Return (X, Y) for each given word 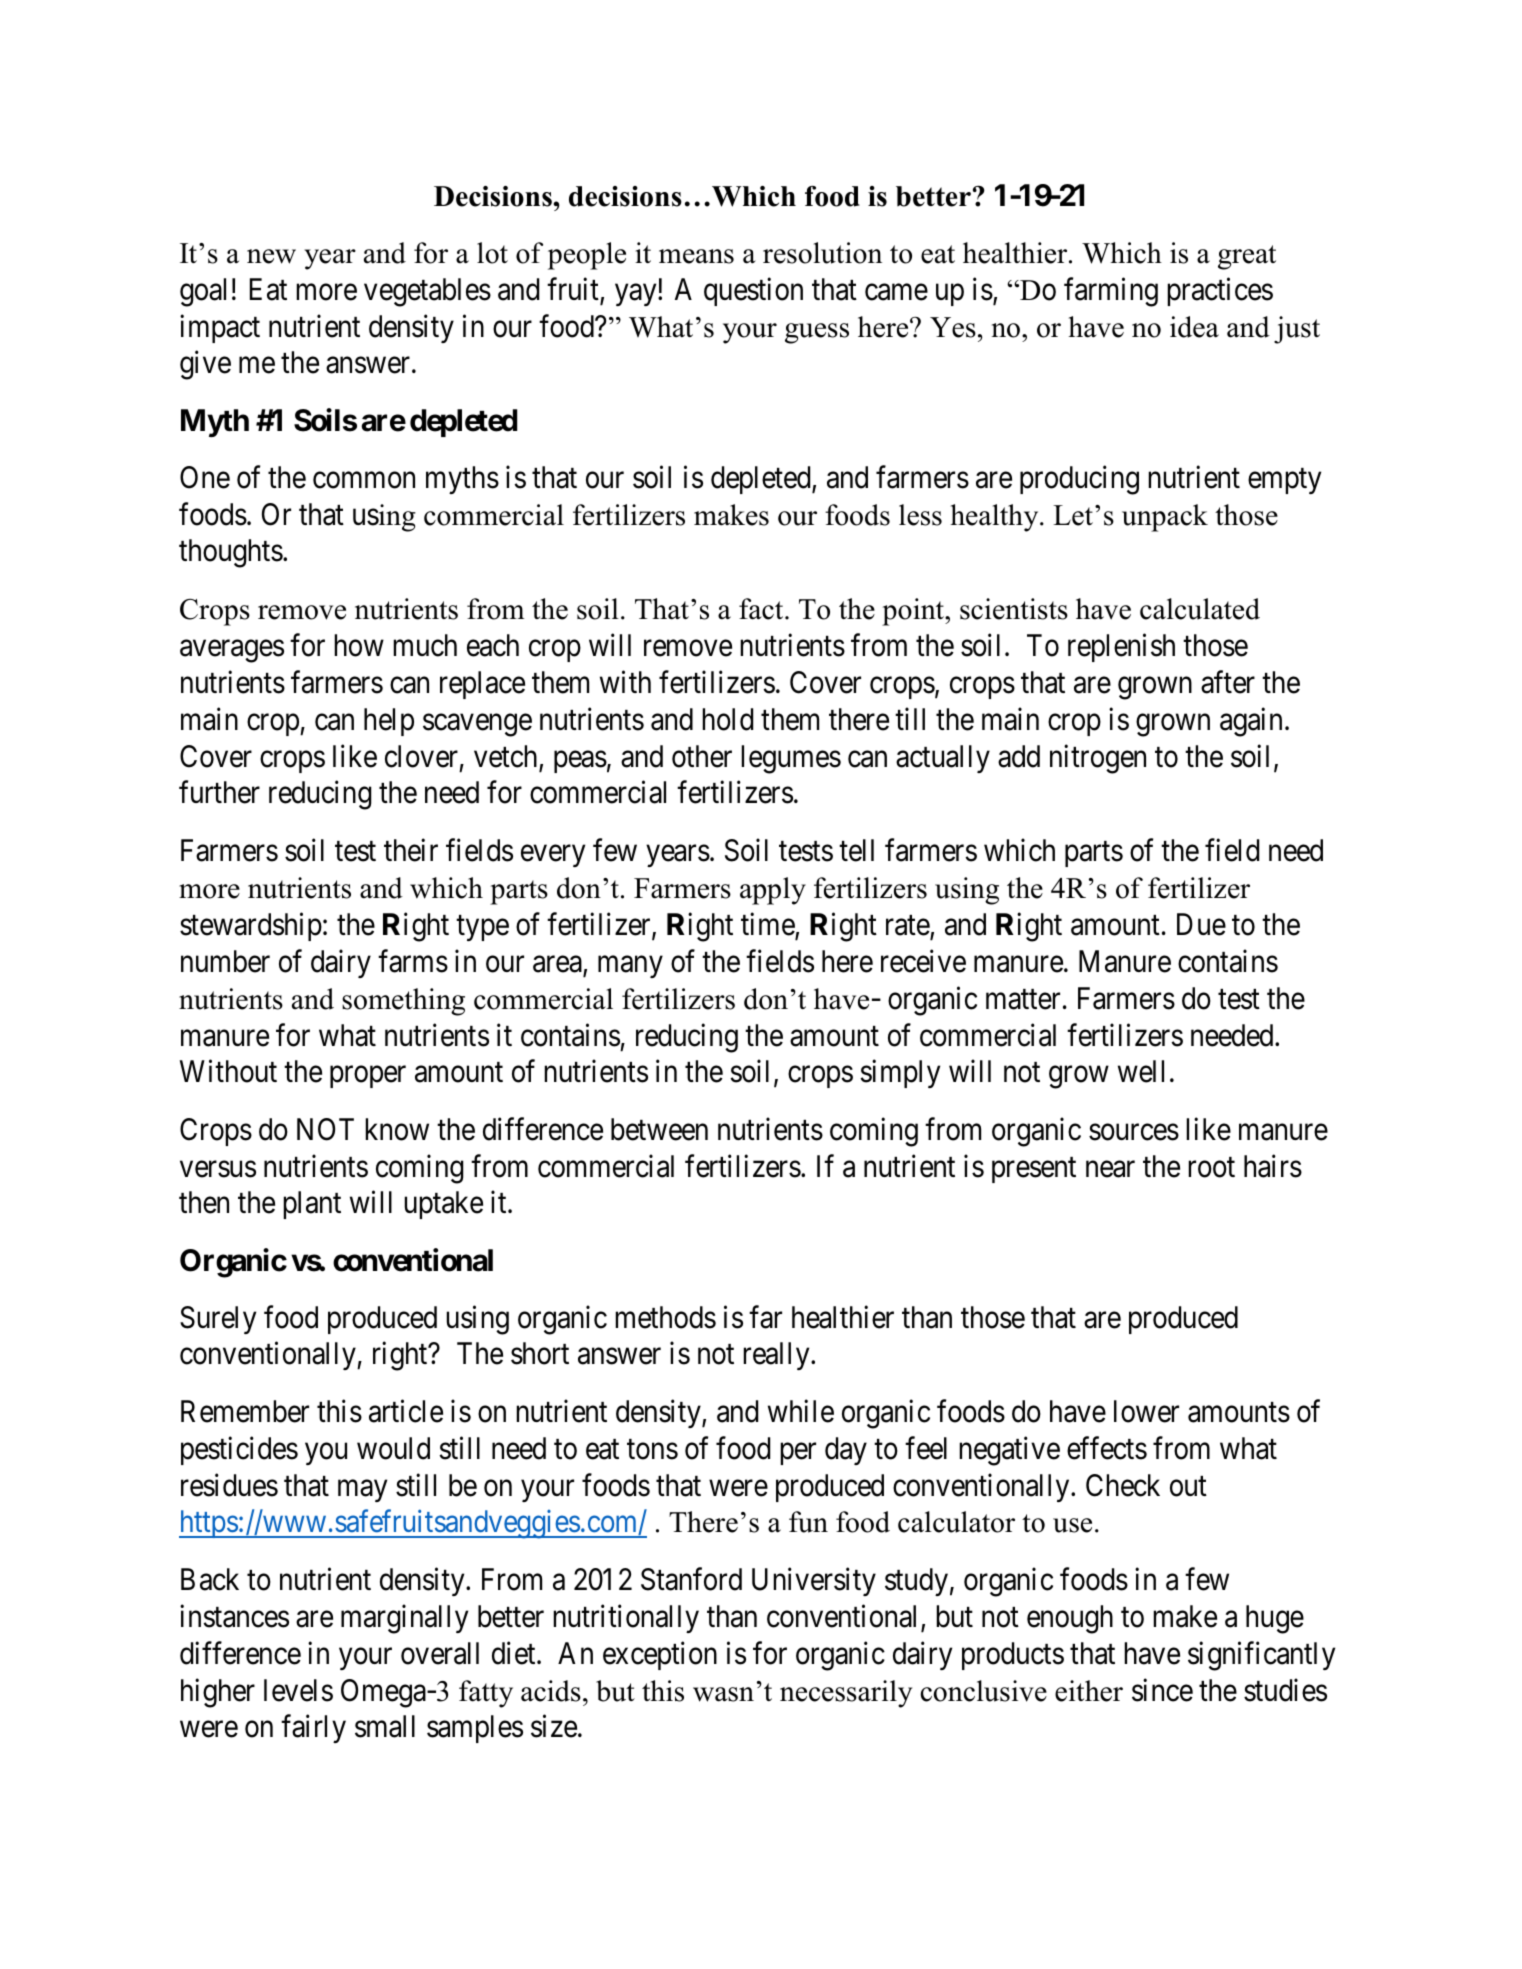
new (271, 256)
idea (1194, 327)
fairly (313, 1729)
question (753, 291)
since (1162, 1690)
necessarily (846, 1694)
